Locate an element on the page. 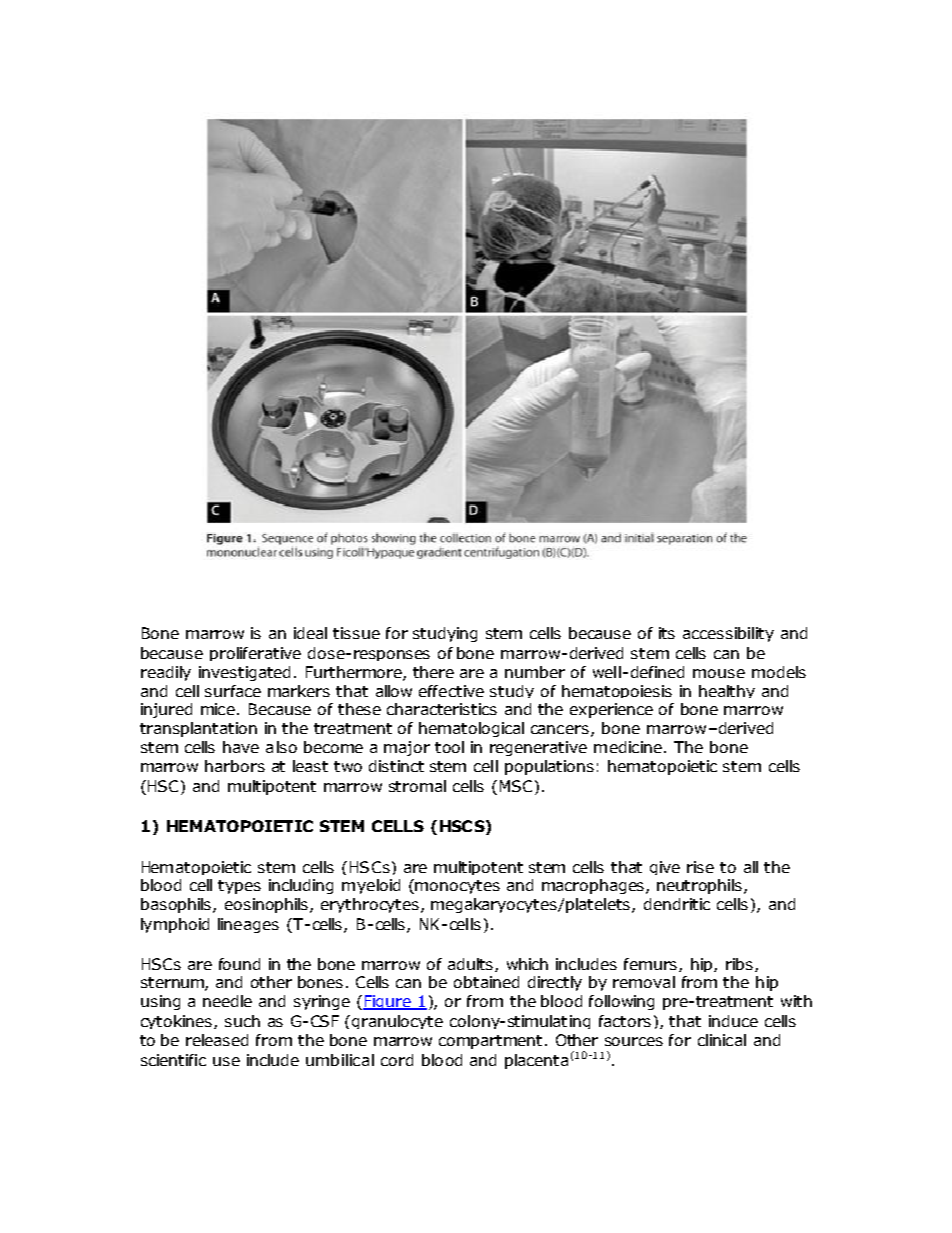 The image size is (952, 1233). compartment is located at coordinates (492, 1042).
